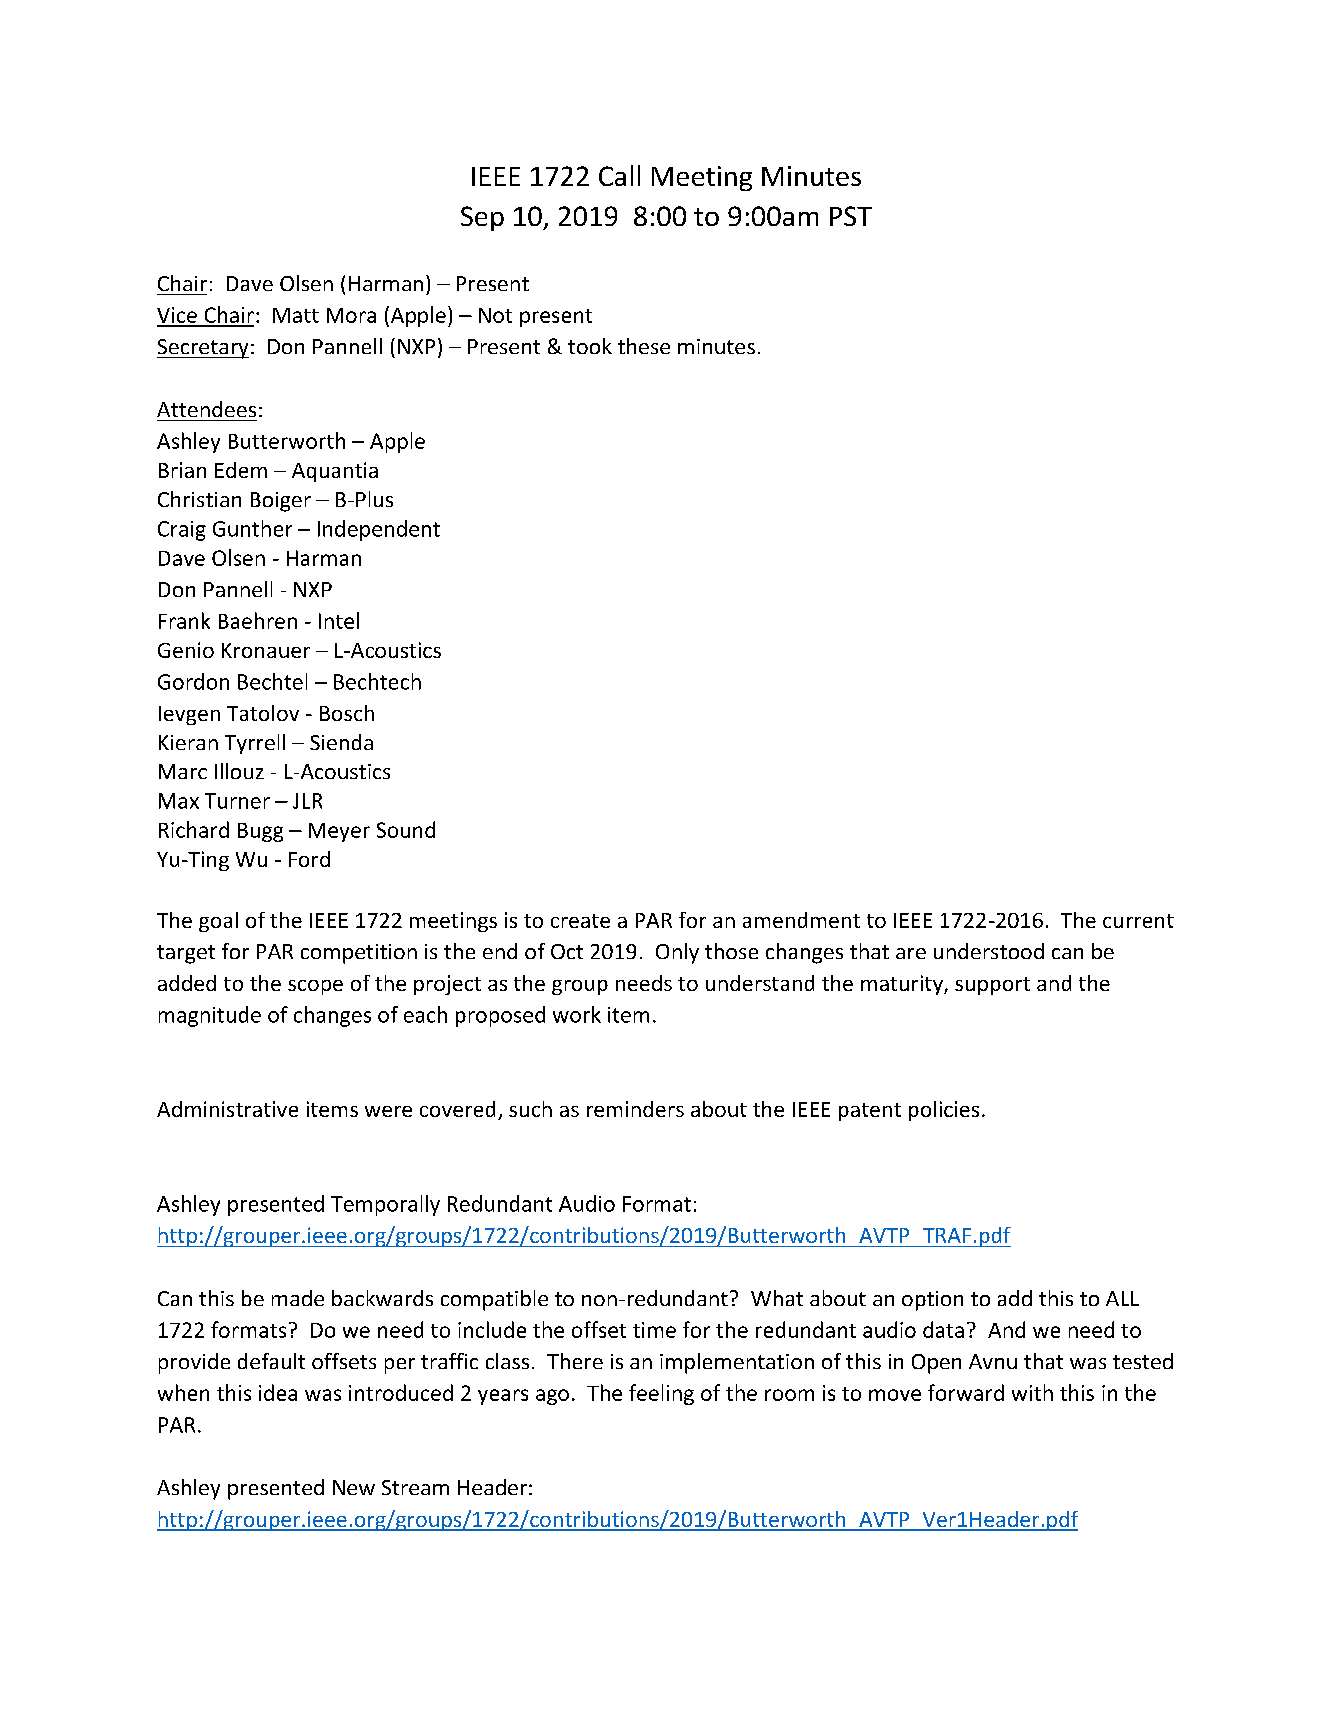 The height and width of the screenshot is (1723, 1332). What do you see at coordinates (619, 175) in the screenshot?
I see `Call` at bounding box center [619, 175].
